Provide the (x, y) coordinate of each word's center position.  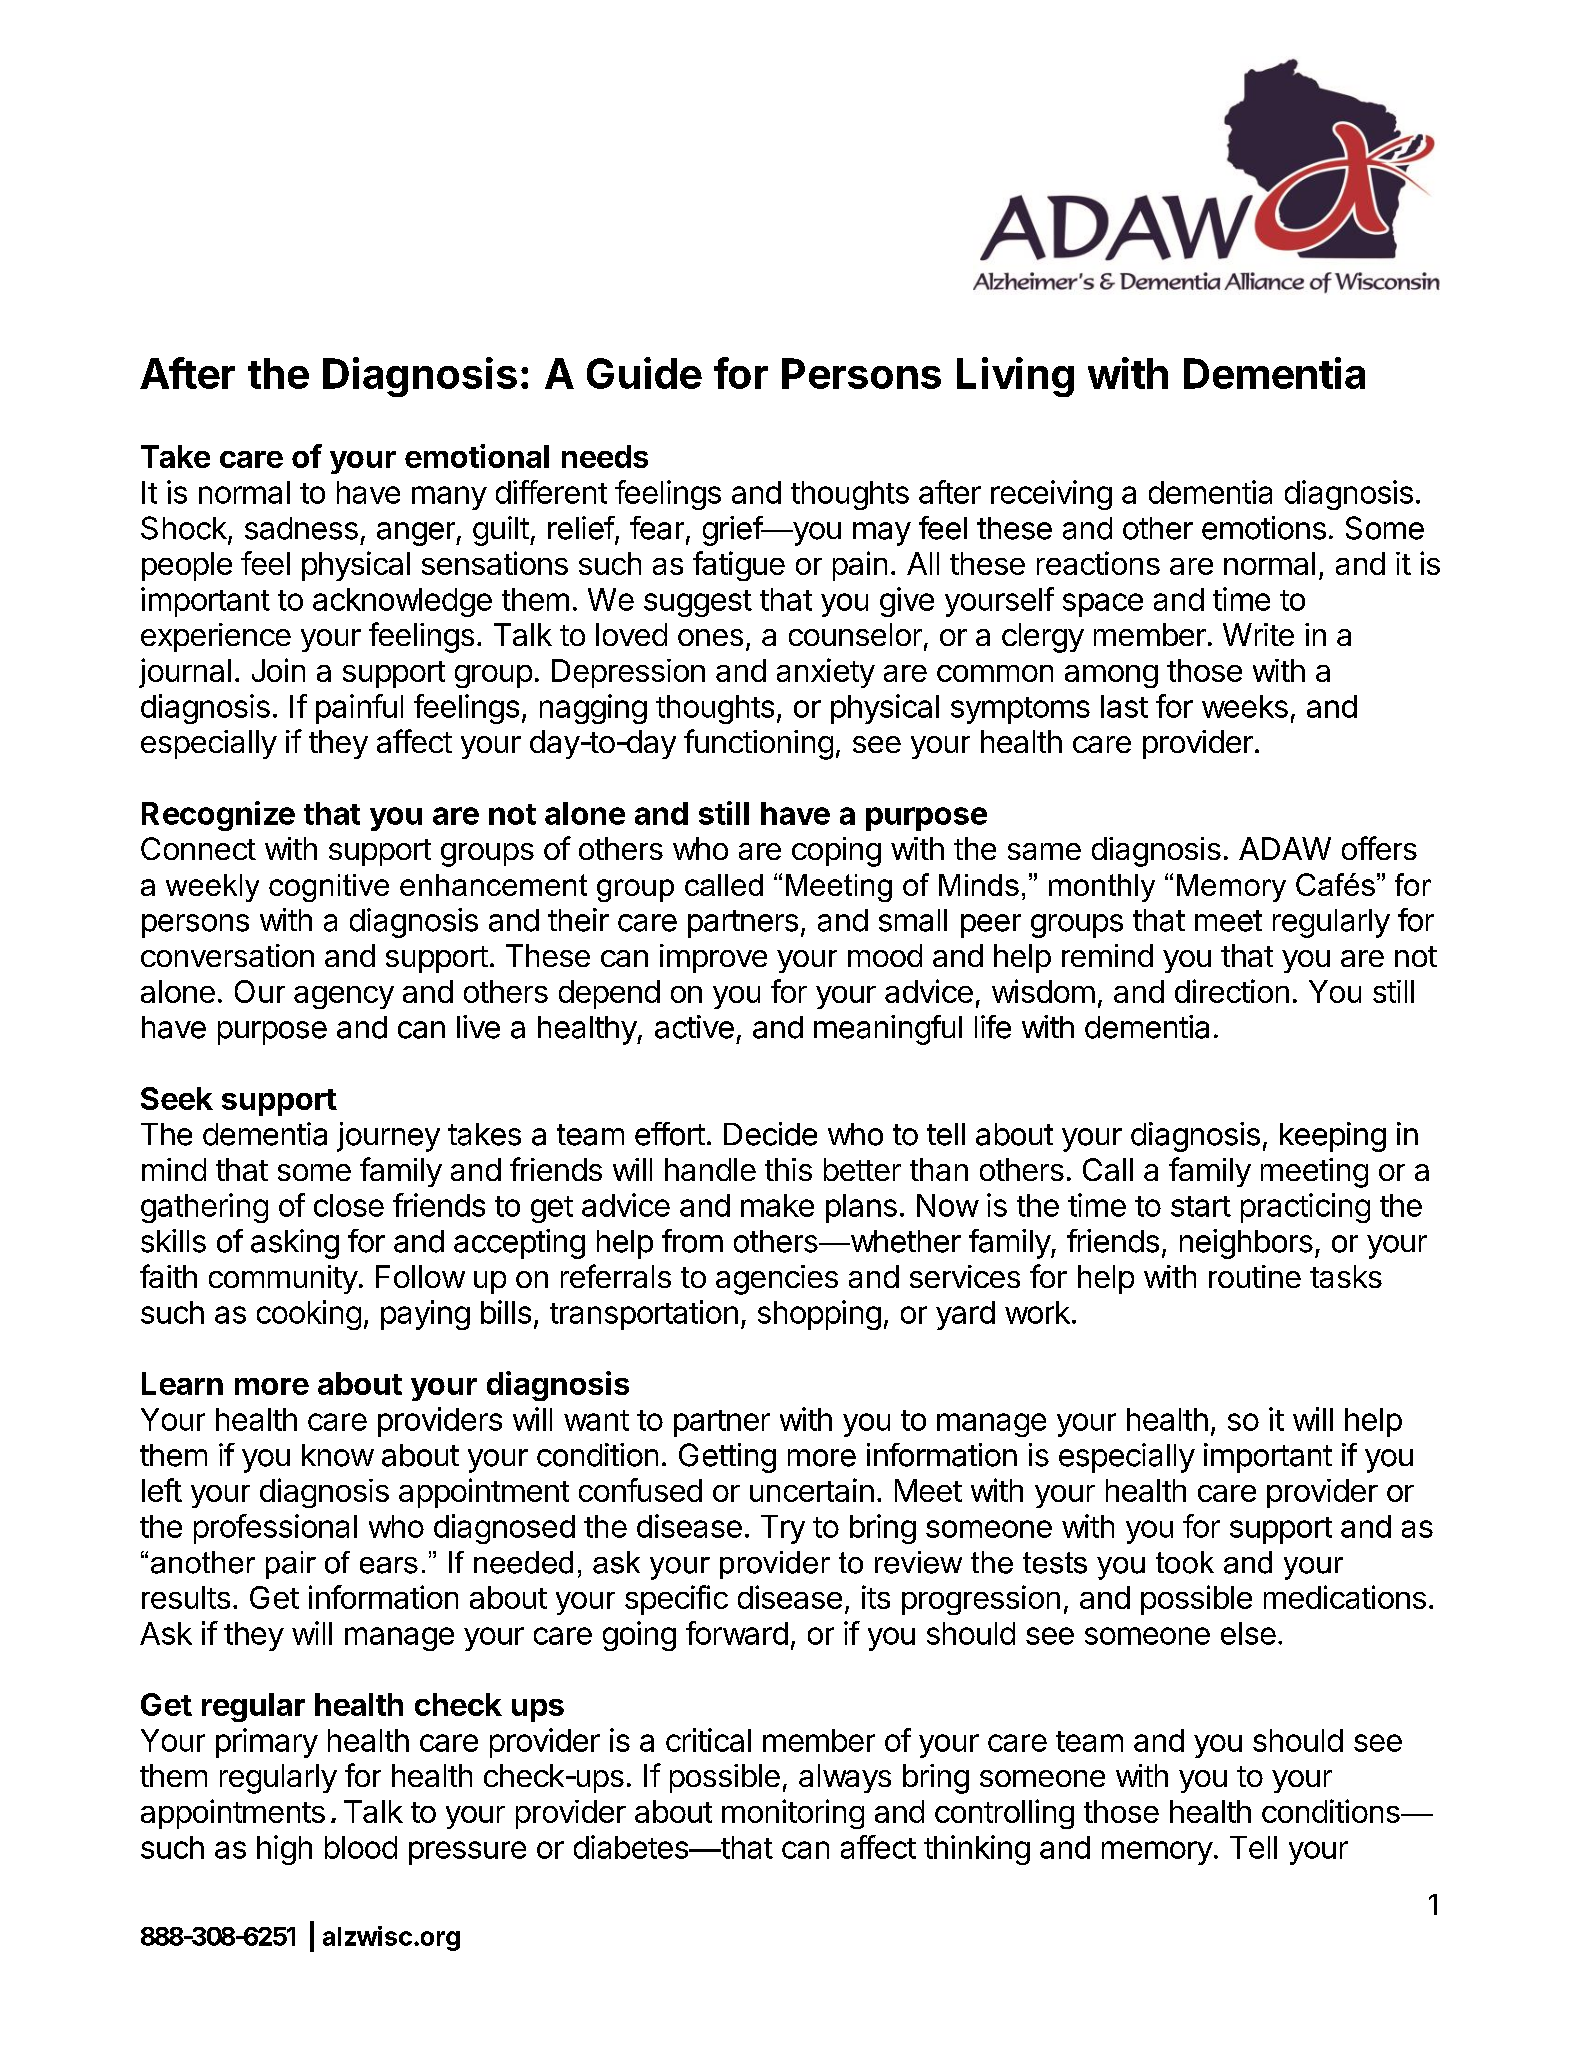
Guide (644, 373)
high (284, 1850)
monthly (1102, 888)
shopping (819, 1315)
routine (1255, 1276)
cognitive (329, 888)
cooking (309, 1315)
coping (836, 852)
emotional (477, 456)
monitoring (793, 1814)
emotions (1264, 528)
